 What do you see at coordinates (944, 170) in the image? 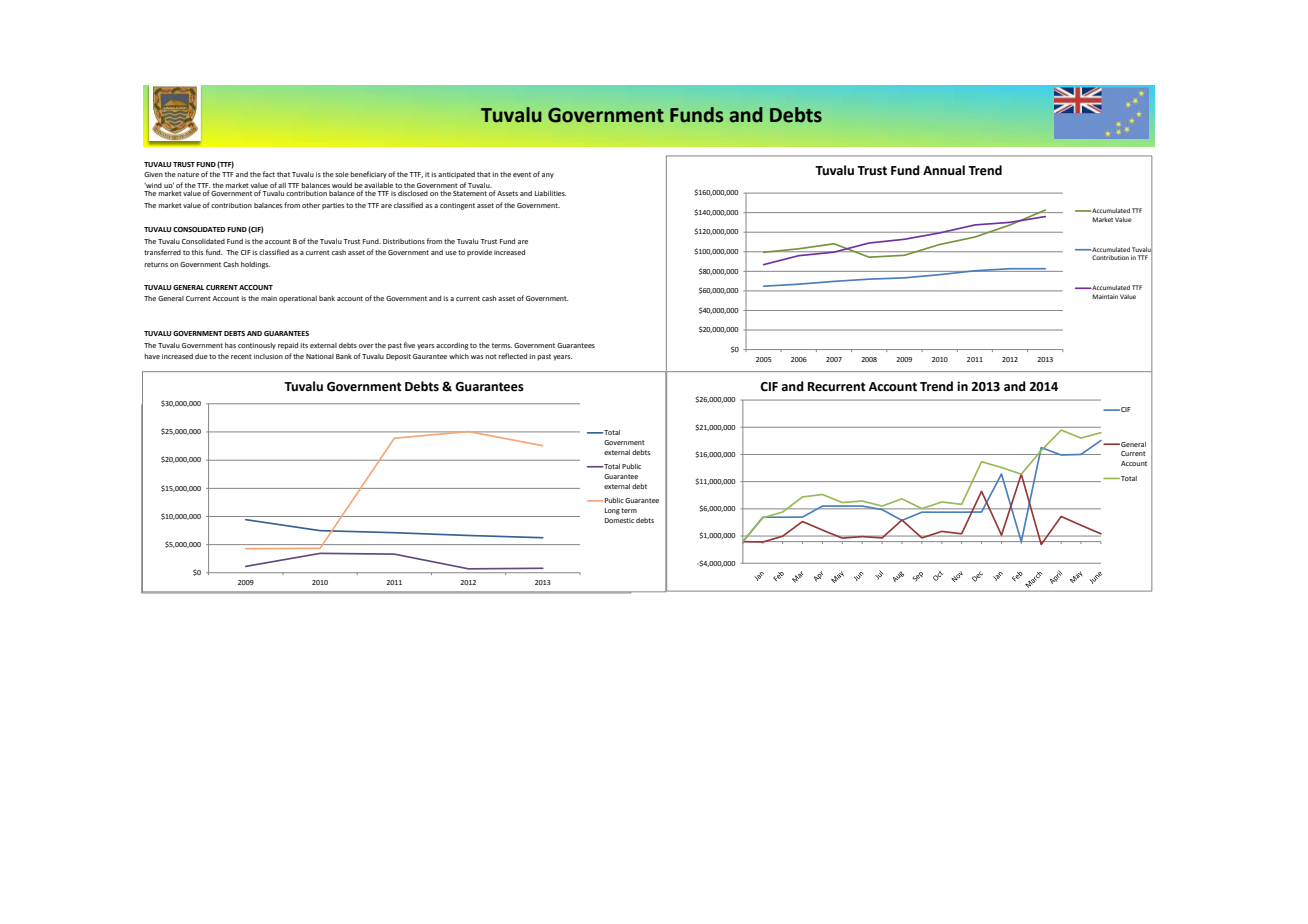
I see `Annual` at bounding box center [944, 170].
